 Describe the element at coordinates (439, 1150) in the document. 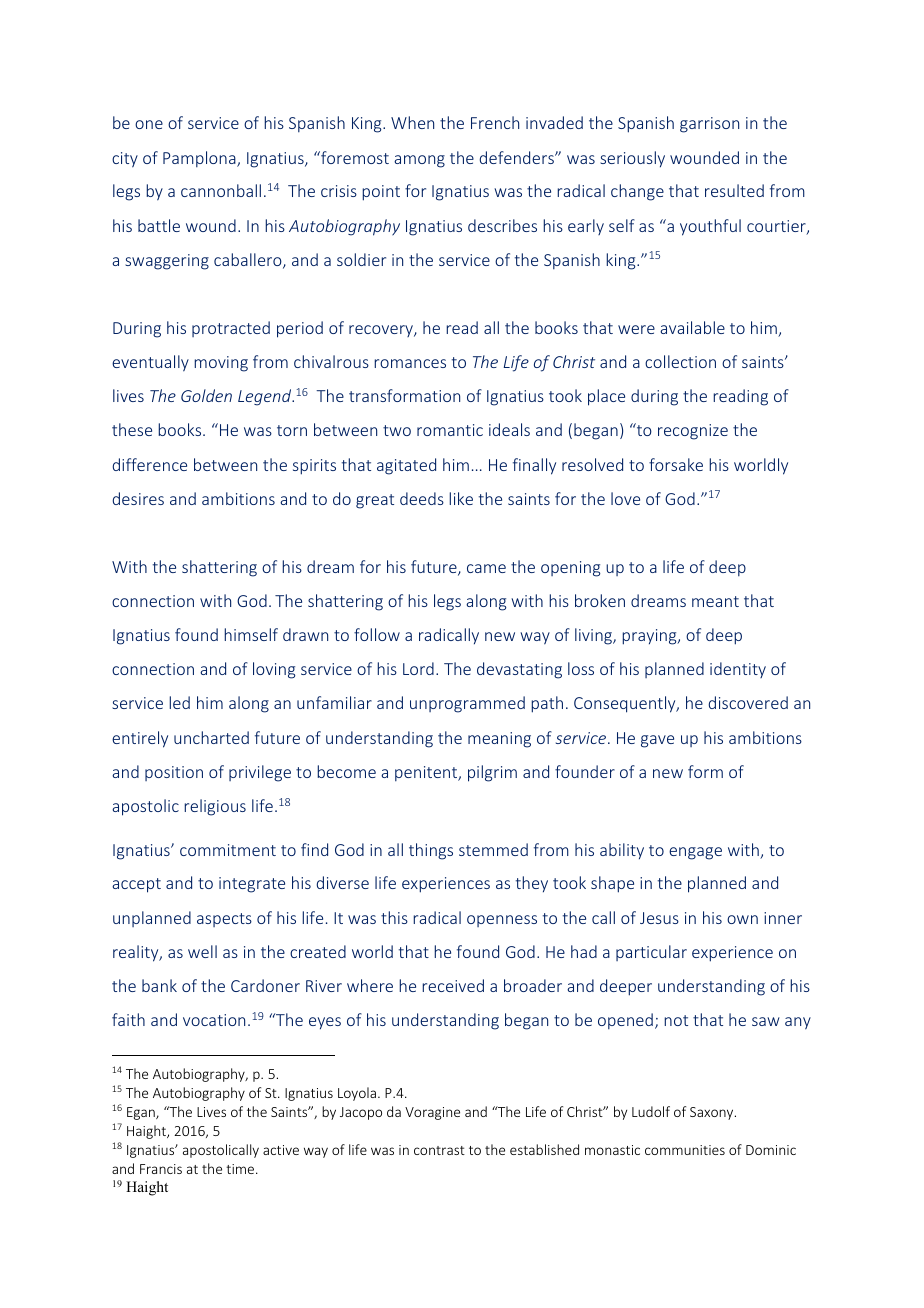

I see `contrast` at that location.
